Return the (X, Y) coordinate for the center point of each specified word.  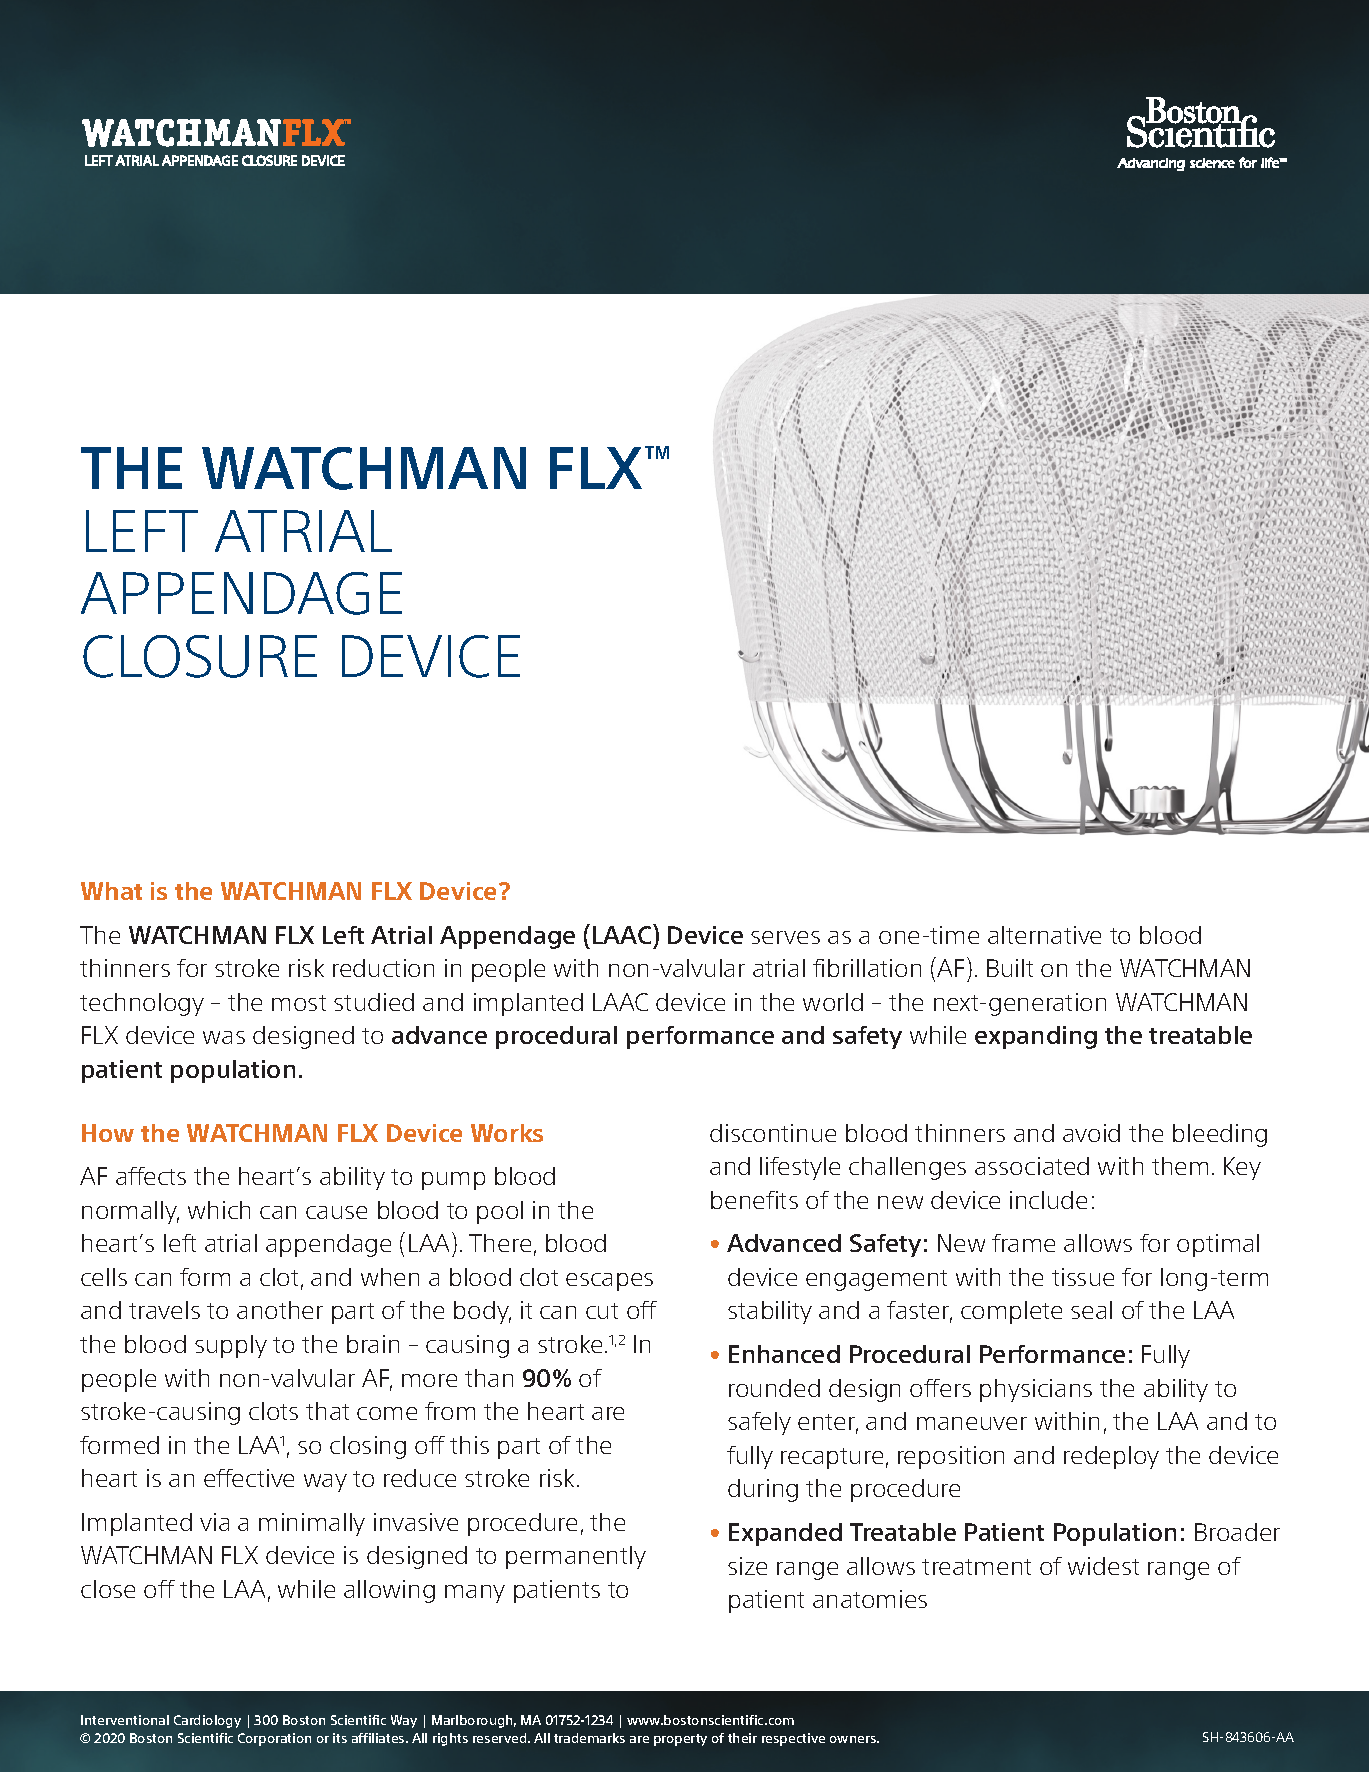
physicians (1036, 1390)
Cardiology (207, 1721)
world (833, 1002)
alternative (1044, 935)
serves (785, 937)
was (224, 1037)
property (680, 1740)
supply (231, 1346)
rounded (774, 1388)
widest (1103, 1566)
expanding (1036, 1037)
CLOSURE (200, 656)
